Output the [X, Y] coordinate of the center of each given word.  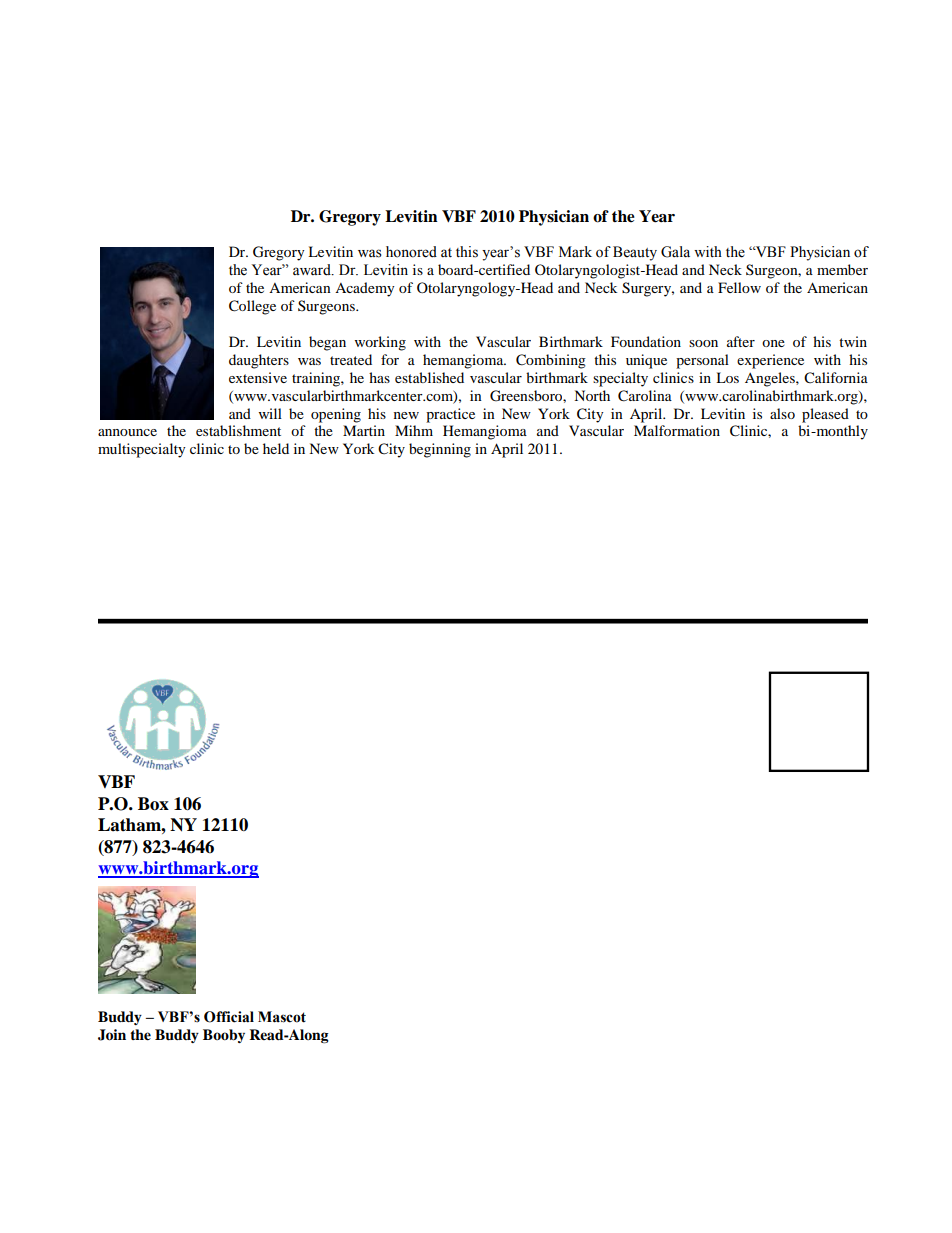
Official [229, 1017]
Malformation [677, 430]
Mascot [282, 1017]
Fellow [739, 287]
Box [153, 804]
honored [411, 252]
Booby [224, 1036]
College [252, 307]
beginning [440, 450]
